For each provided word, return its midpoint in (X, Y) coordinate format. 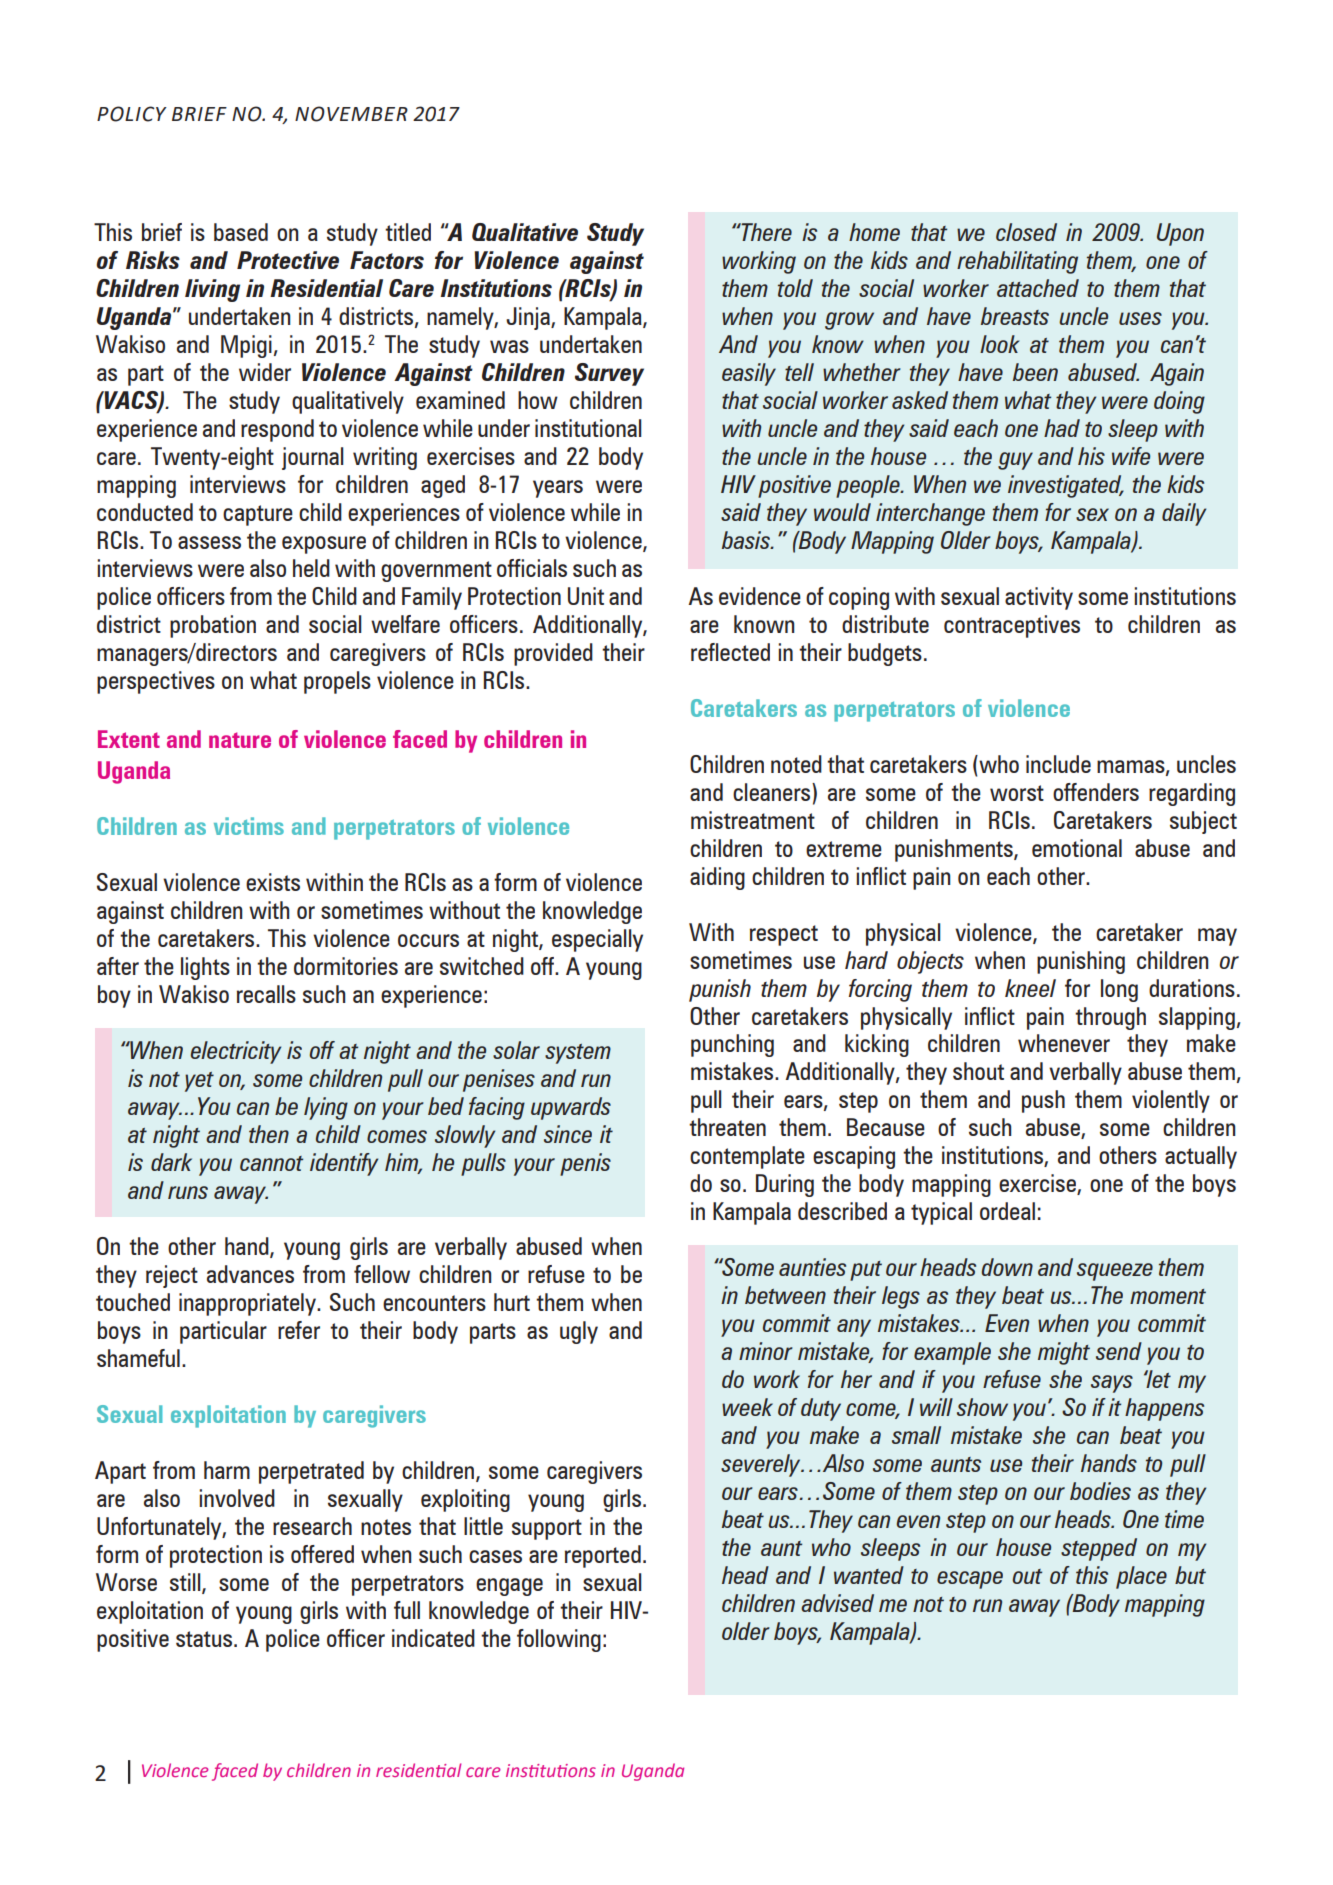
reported (603, 1556)
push (1043, 1101)
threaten (727, 1127)
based (241, 232)
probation (213, 626)
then (269, 1134)
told (795, 288)
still (186, 1583)
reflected (730, 652)
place (1141, 1577)
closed (1026, 232)
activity (1039, 598)
